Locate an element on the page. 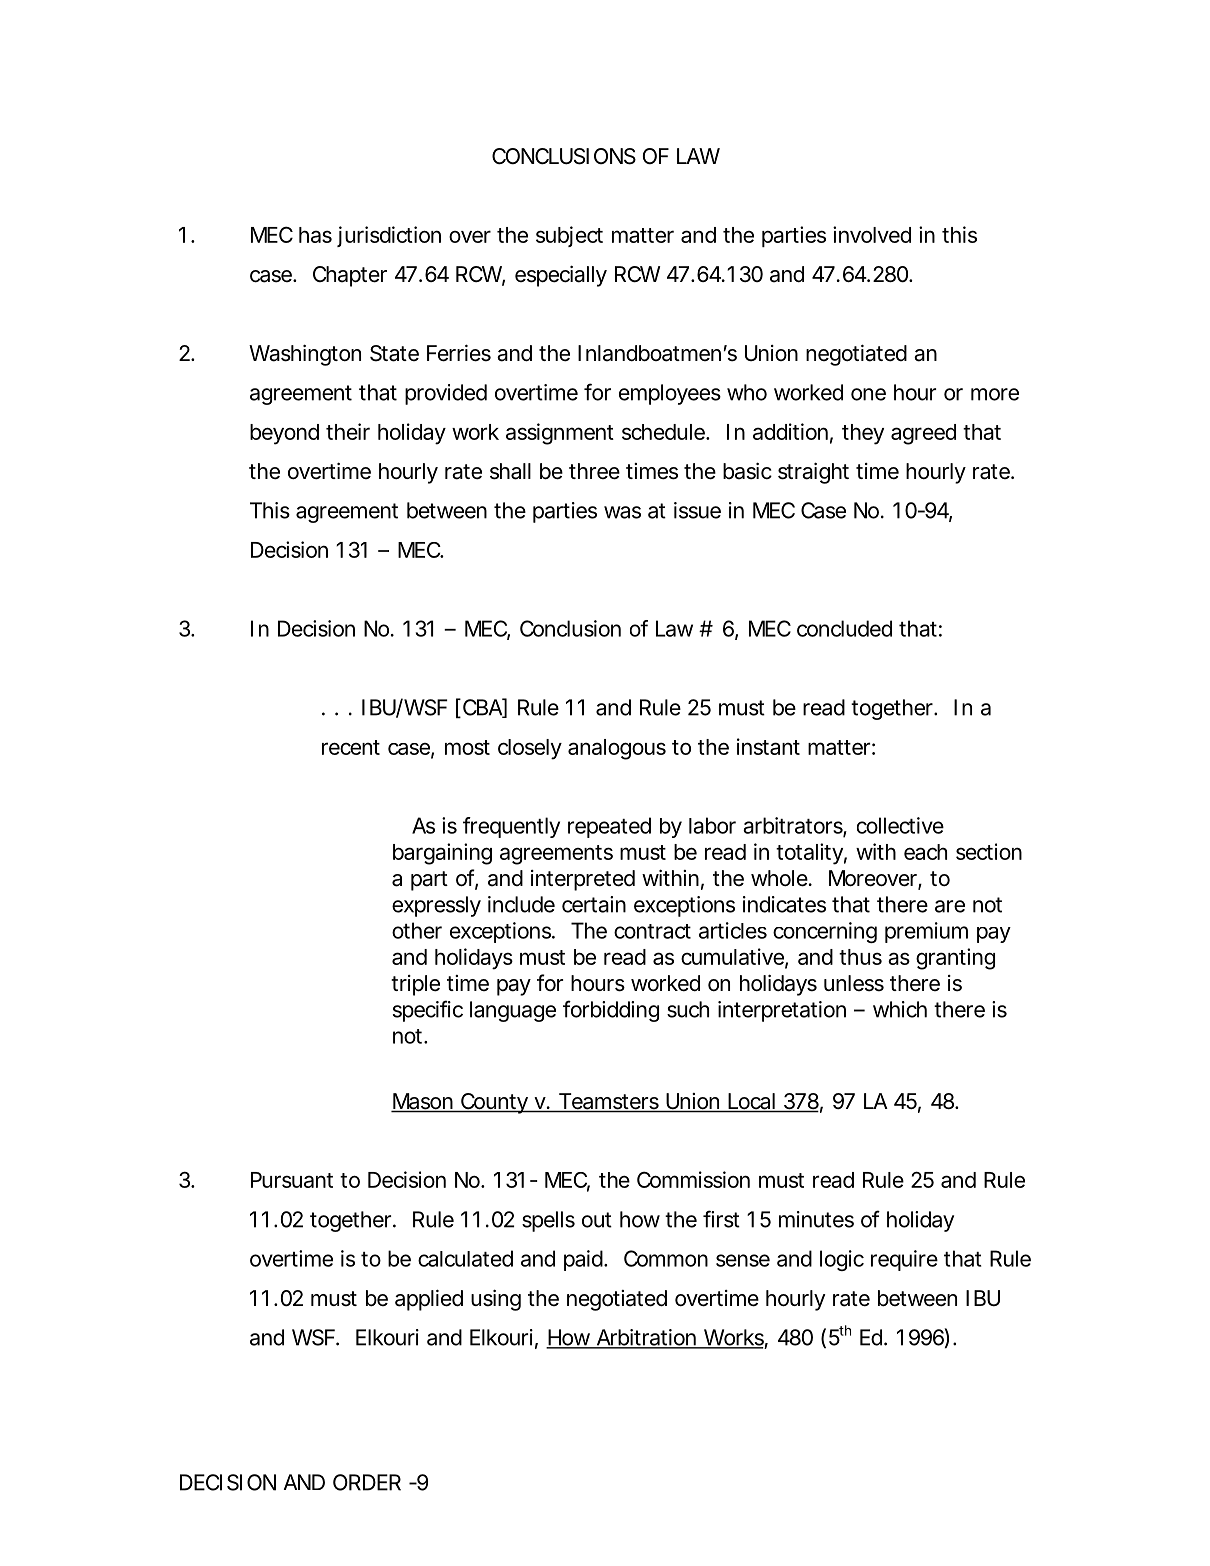  especially is located at coordinates (561, 276).
